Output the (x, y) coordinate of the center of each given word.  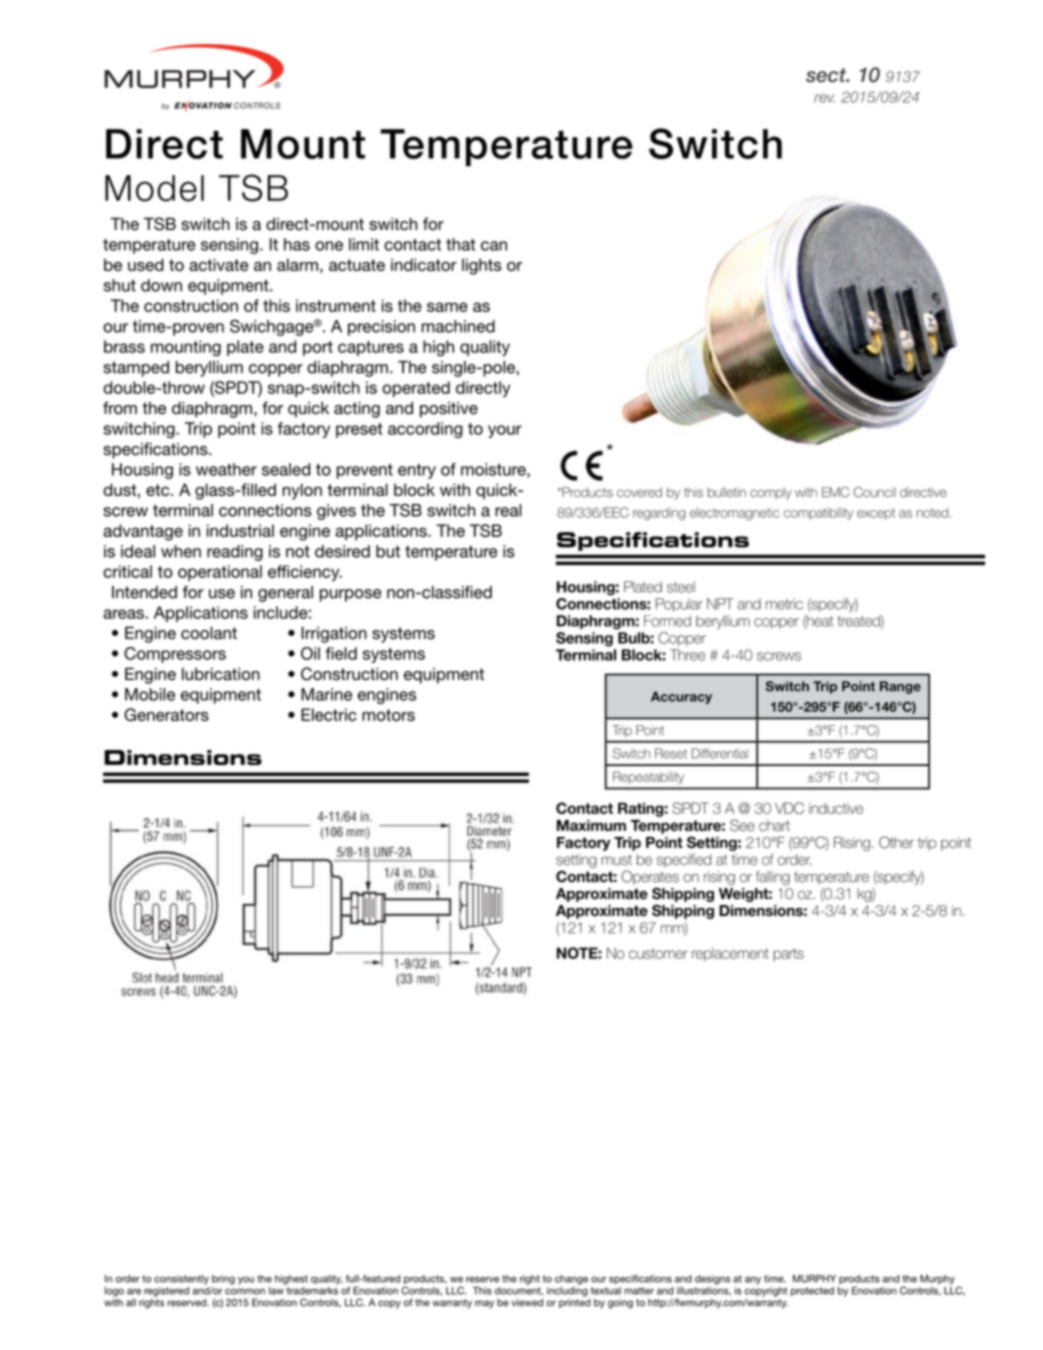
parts (788, 955)
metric (784, 604)
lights (482, 266)
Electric (328, 714)
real (508, 510)
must (616, 859)
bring (223, 1280)
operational (220, 573)
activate (219, 264)
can (494, 246)
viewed (527, 1303)
